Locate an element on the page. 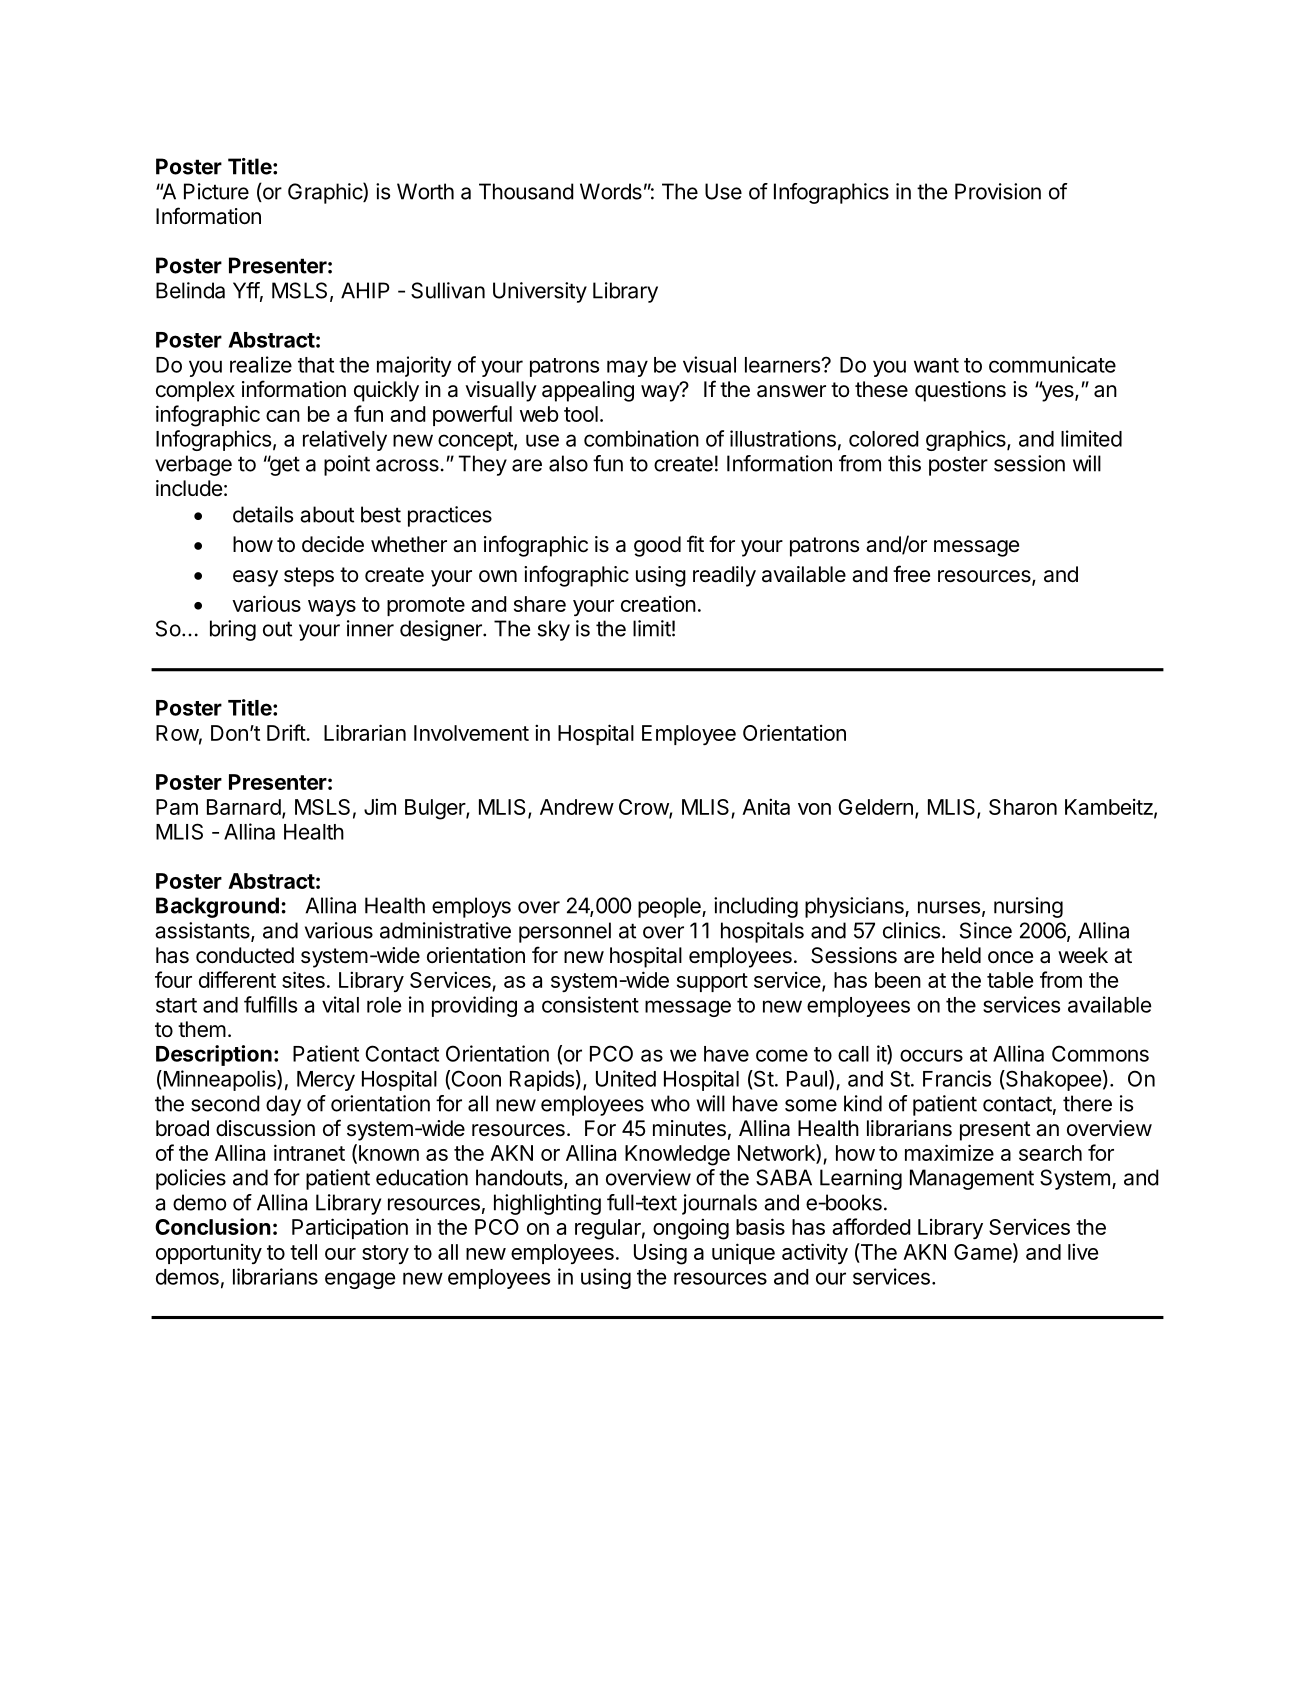  tell is located at coordinates (303, 1252).
